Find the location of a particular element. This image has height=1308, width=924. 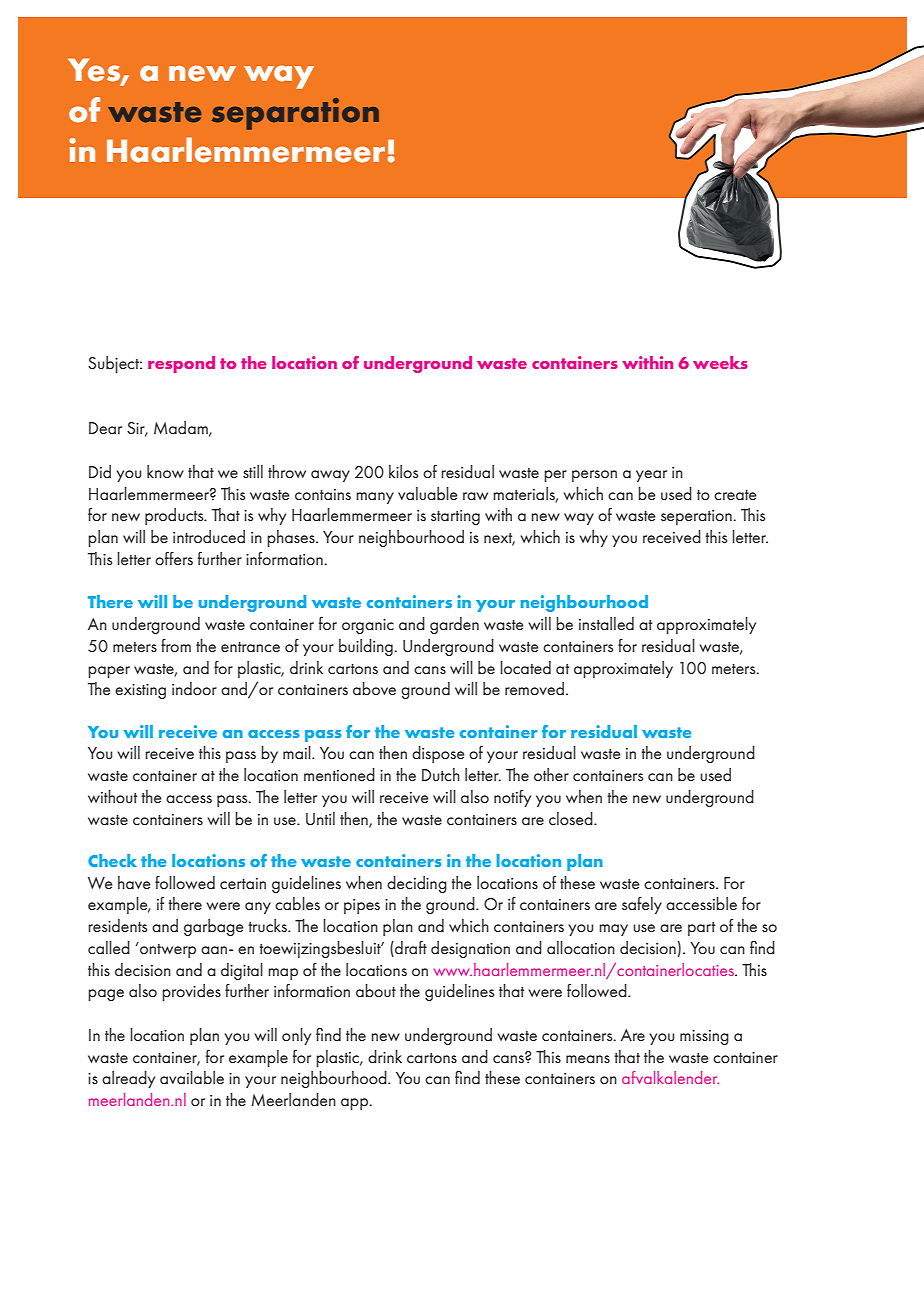

year is located at coordinates (651, 476).
